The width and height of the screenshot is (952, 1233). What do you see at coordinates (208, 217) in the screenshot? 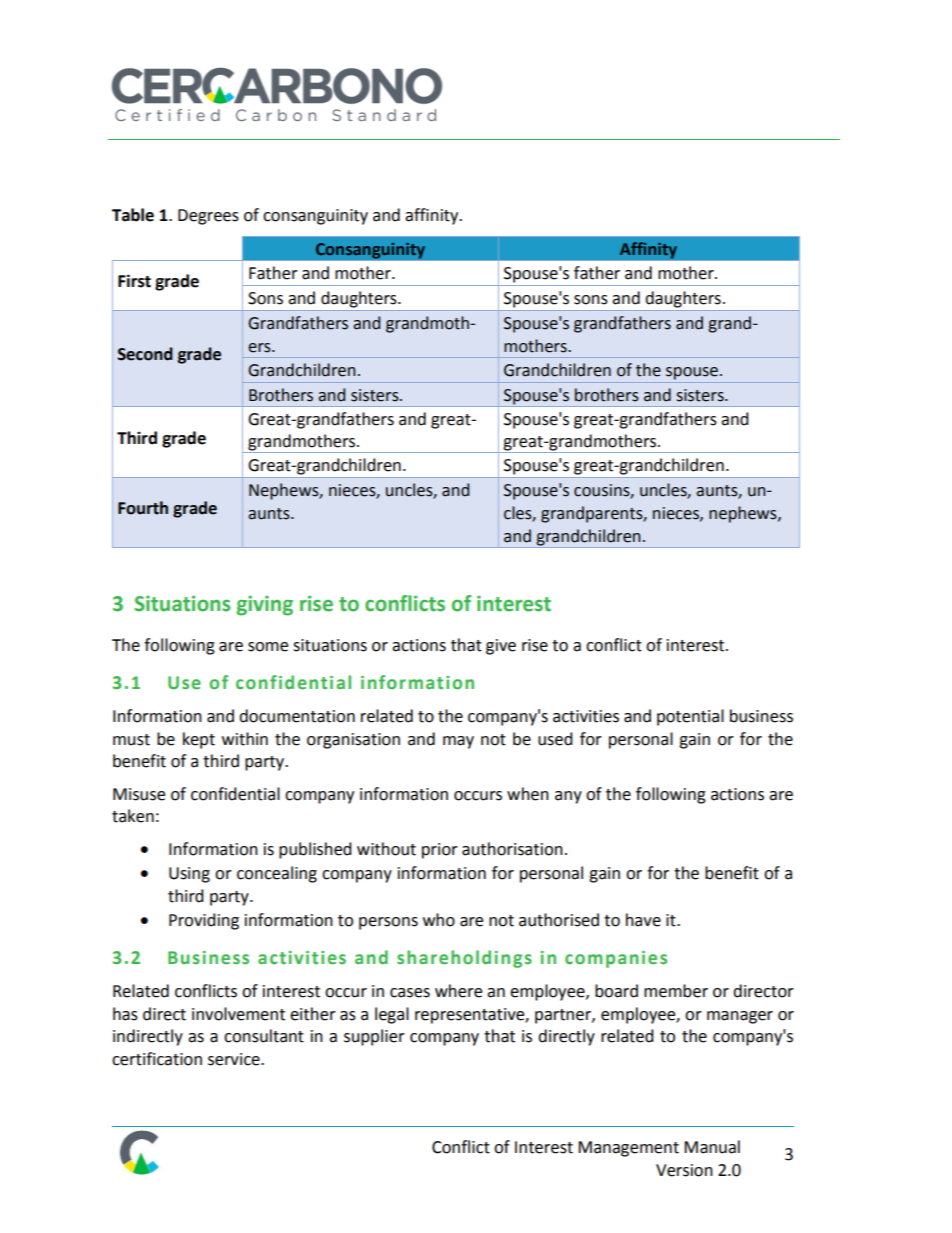
I see `Degrees` at bounding box center [208, 217].
